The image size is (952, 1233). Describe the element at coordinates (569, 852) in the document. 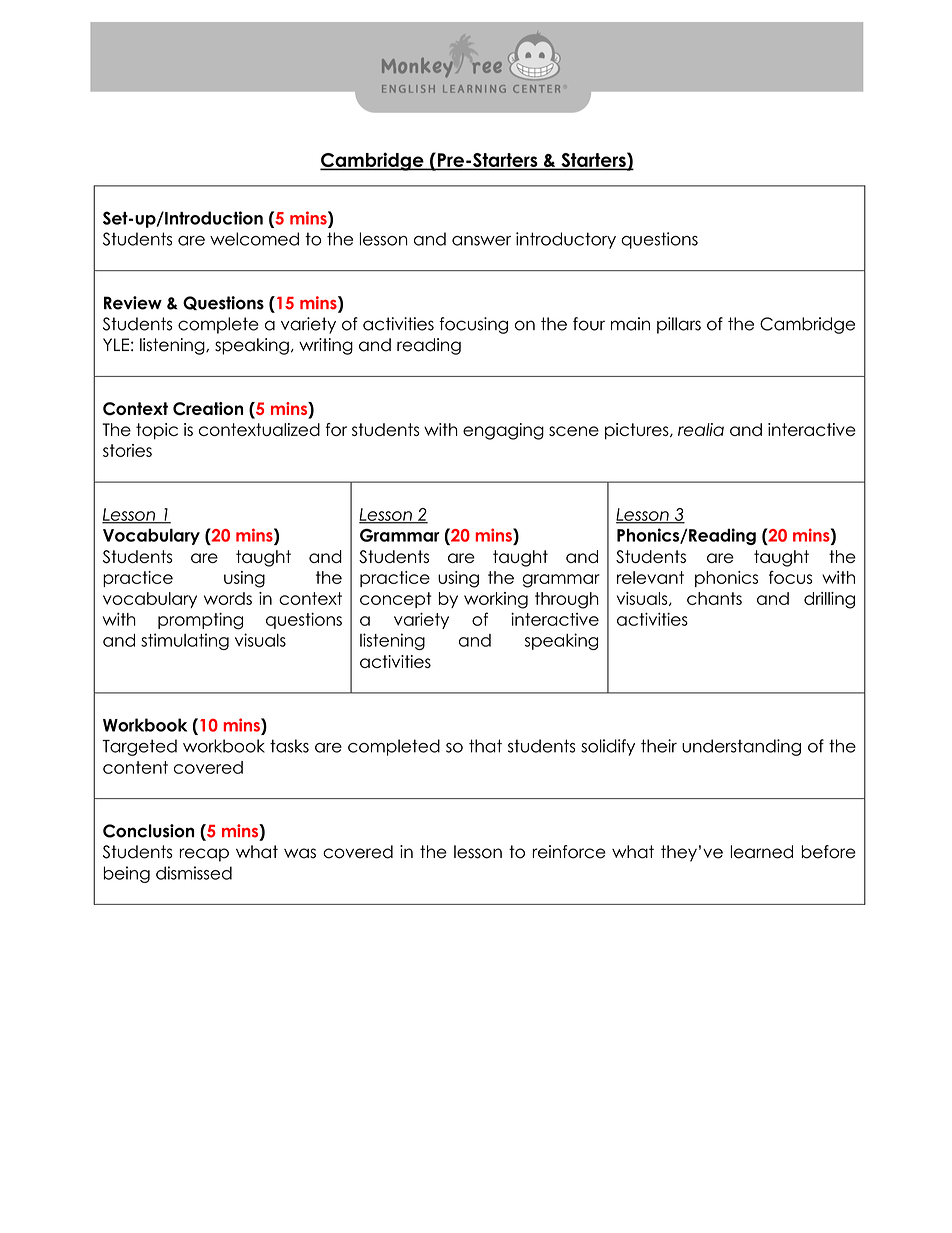

I see `reinforce` at that location.
